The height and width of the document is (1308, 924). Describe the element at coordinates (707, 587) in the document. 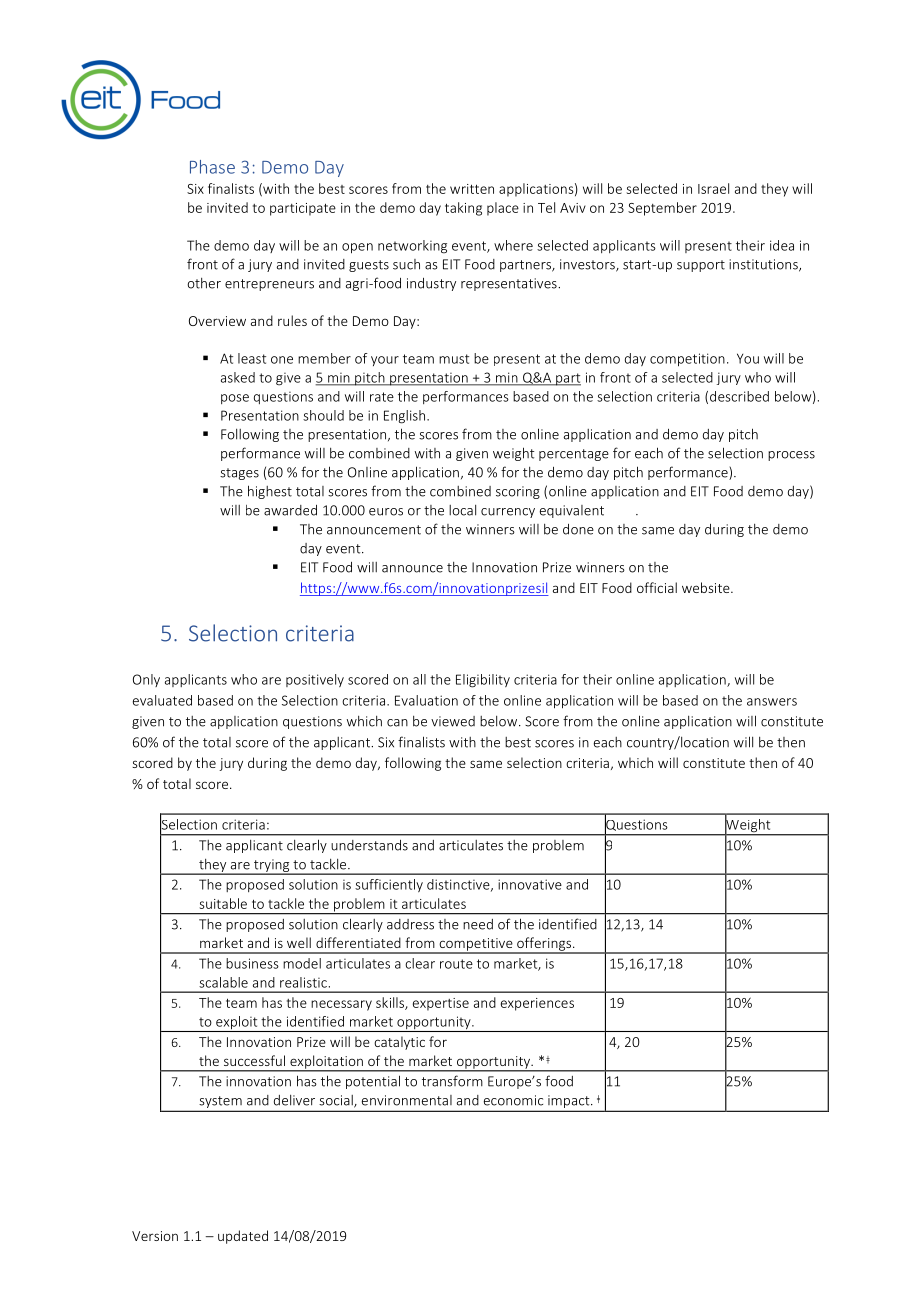

I see `website` at that location.
